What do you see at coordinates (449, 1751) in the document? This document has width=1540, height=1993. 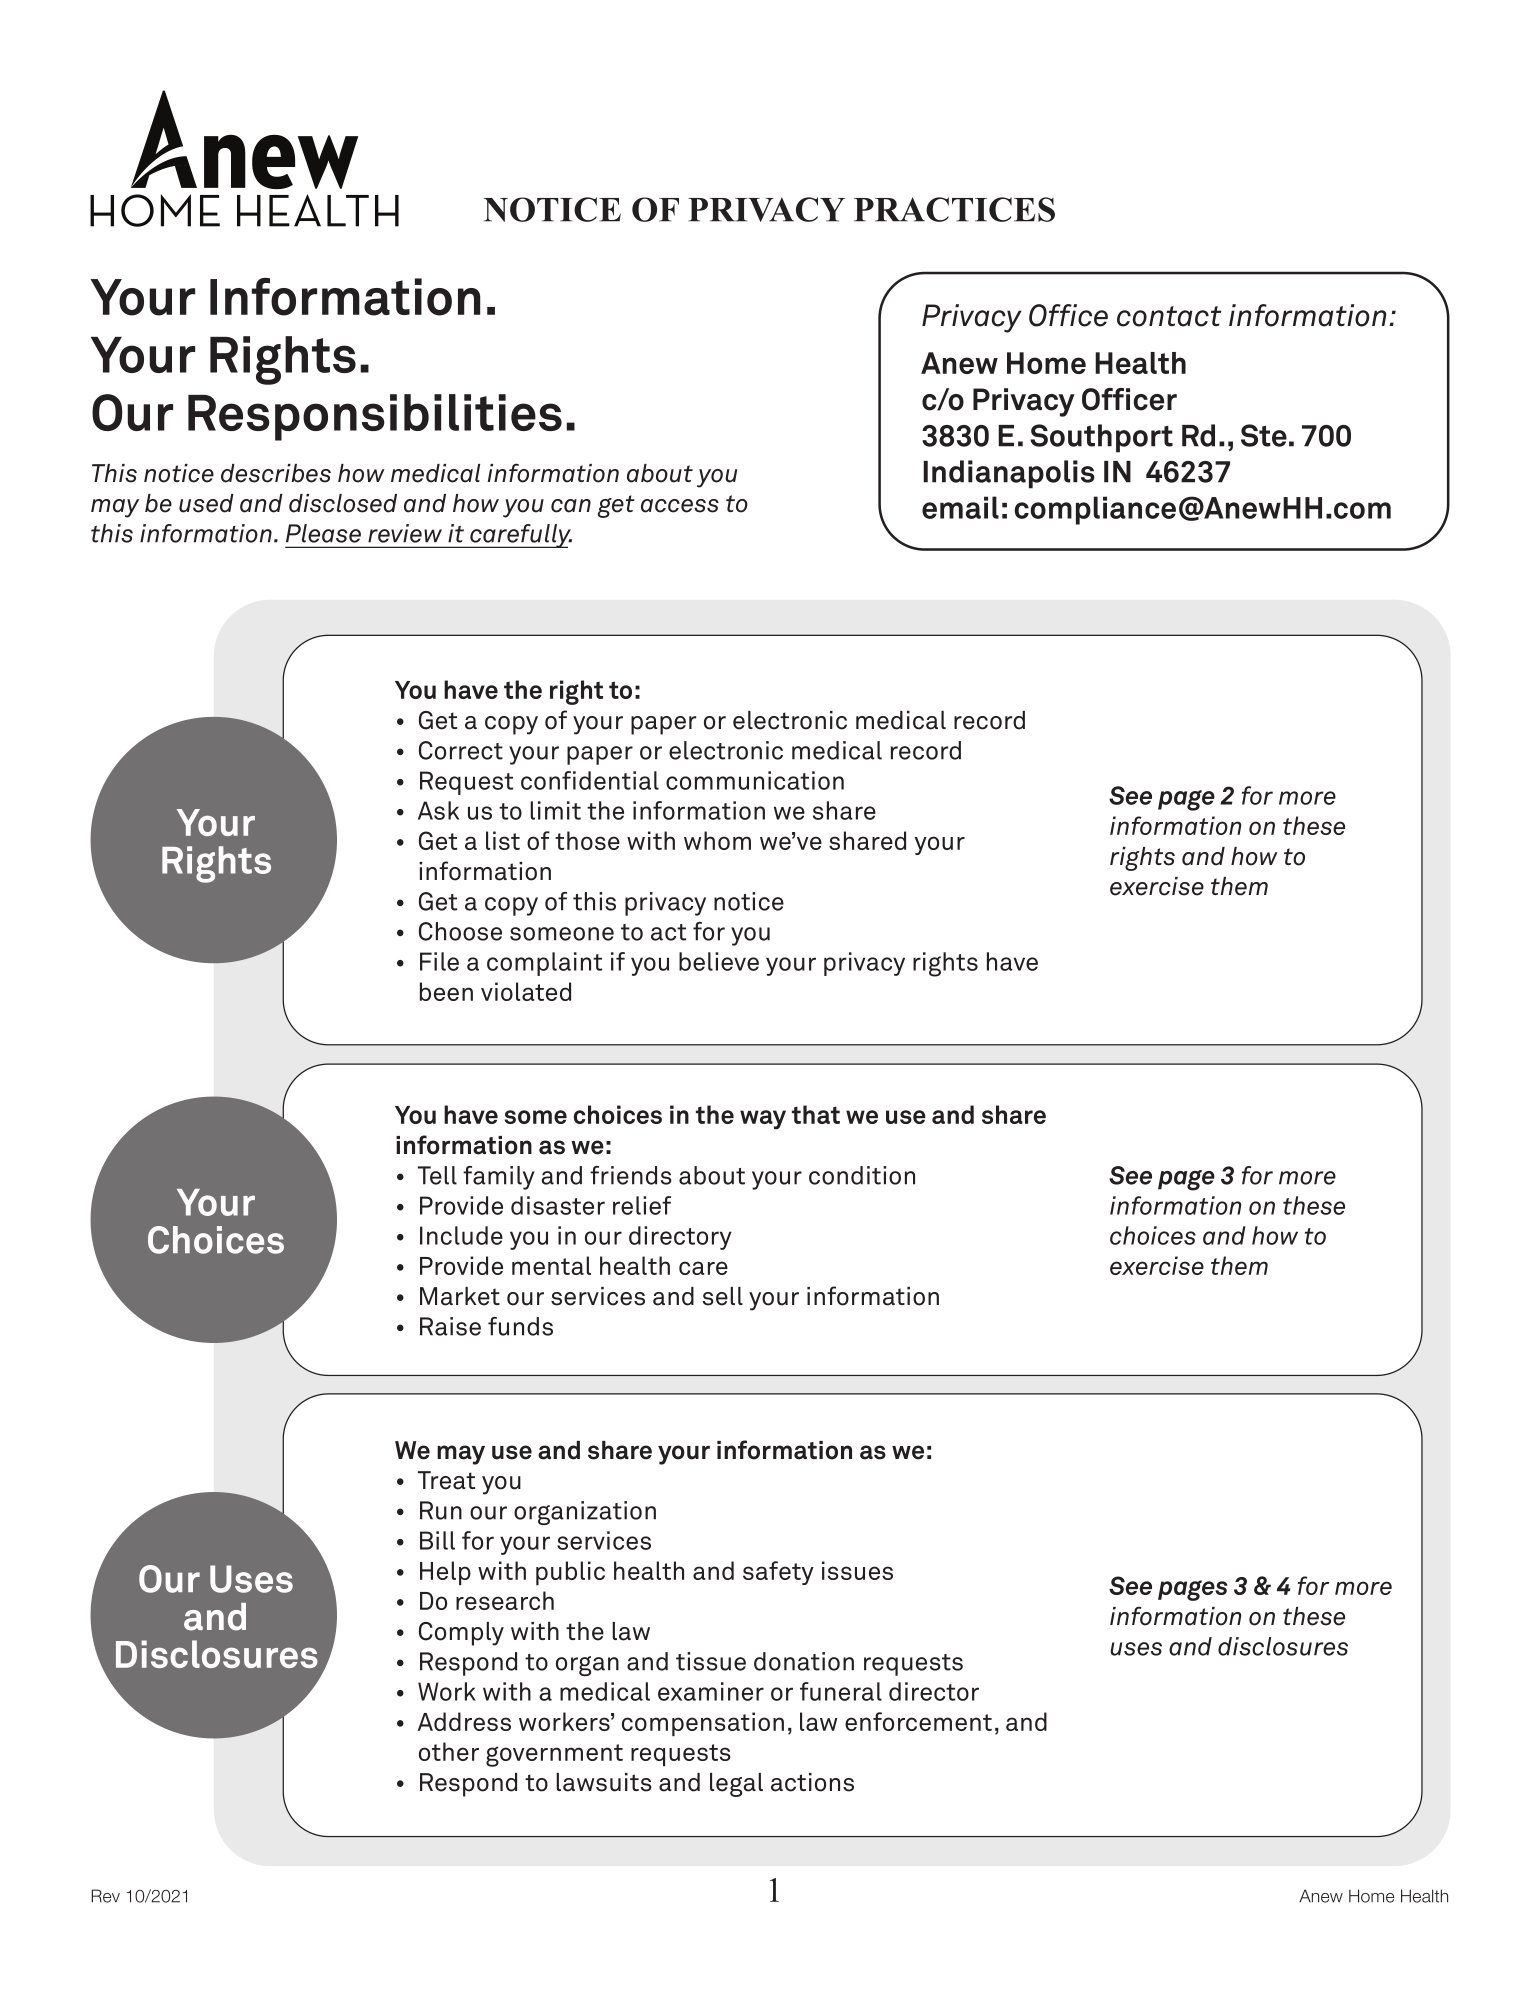 I see `other` at bounding box center [449, 1751].
